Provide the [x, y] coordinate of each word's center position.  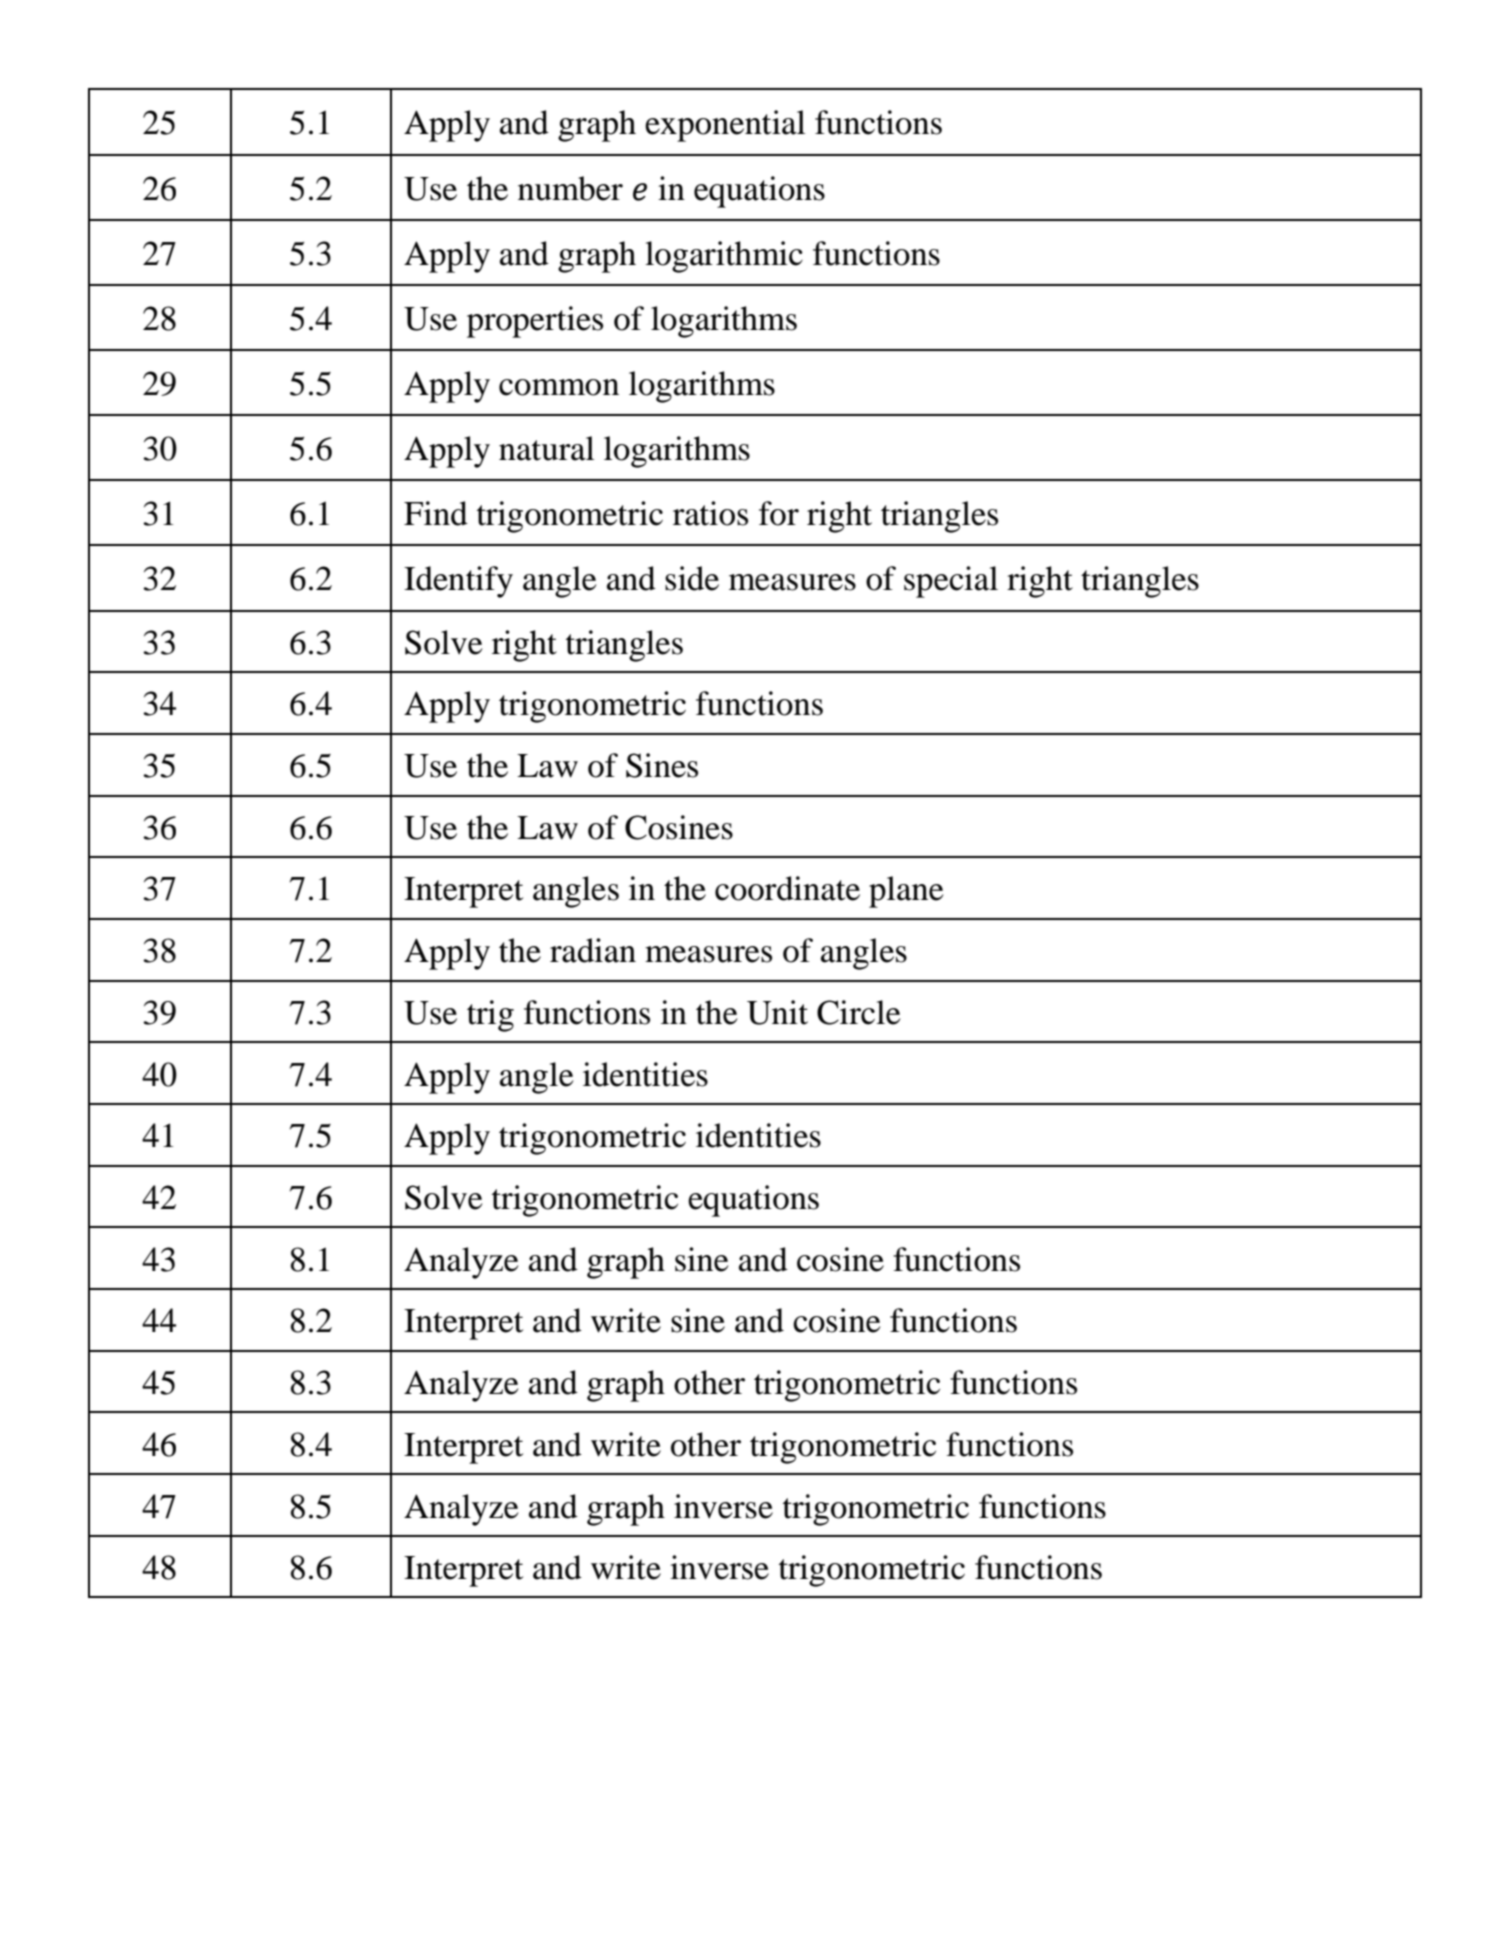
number [570, 188]
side [692, 578]
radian [593, 950]
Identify [458, 582]
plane [906, 892]
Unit [777, 1012]
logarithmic [724, 257]
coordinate [787, 888]
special [951, 582]
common [559, 387]
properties [535, 322]
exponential [725, 126]
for [779, 513]
